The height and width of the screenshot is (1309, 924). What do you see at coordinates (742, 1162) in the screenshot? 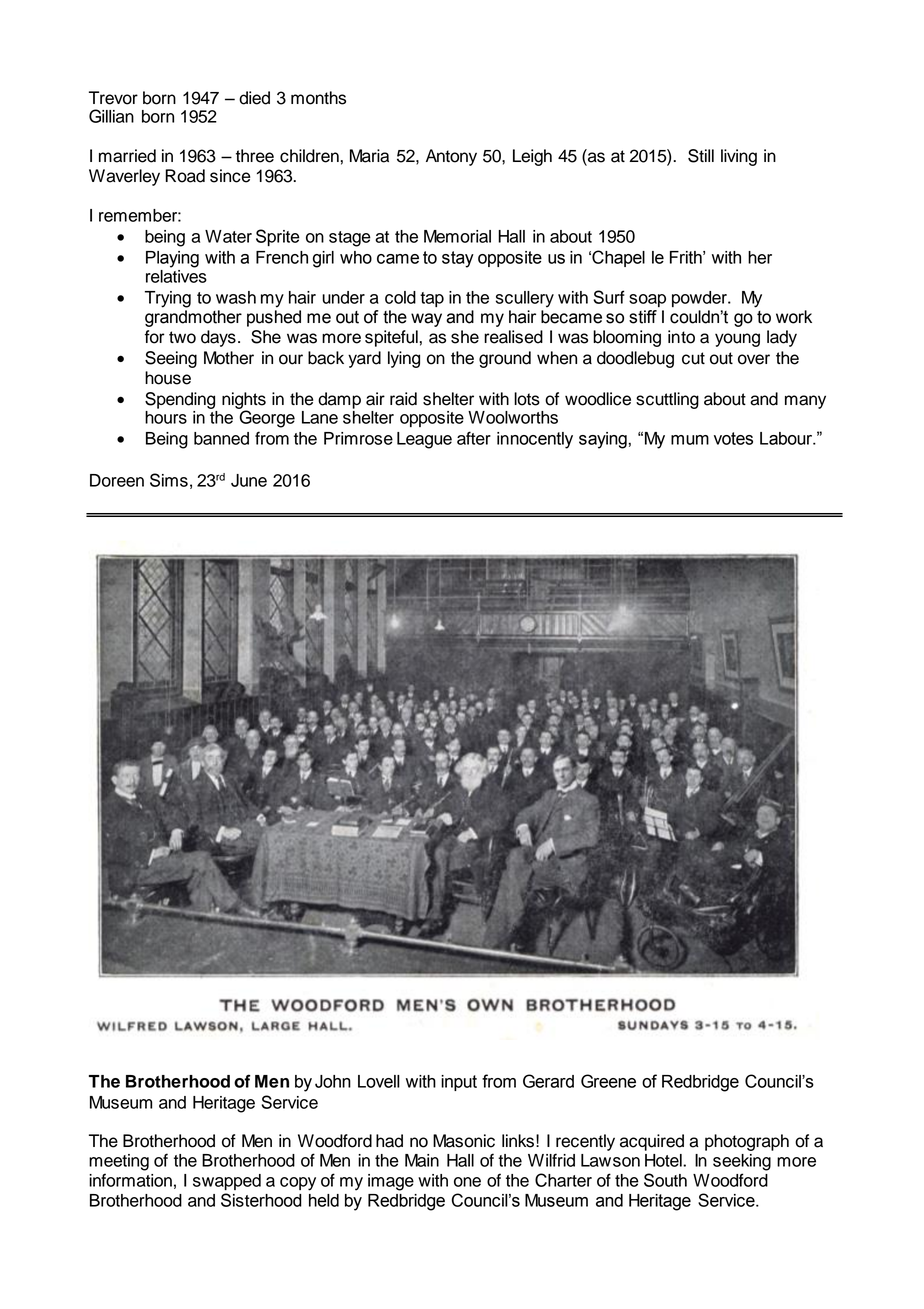
I see `seeking` at bounding box center [742, 1162].
